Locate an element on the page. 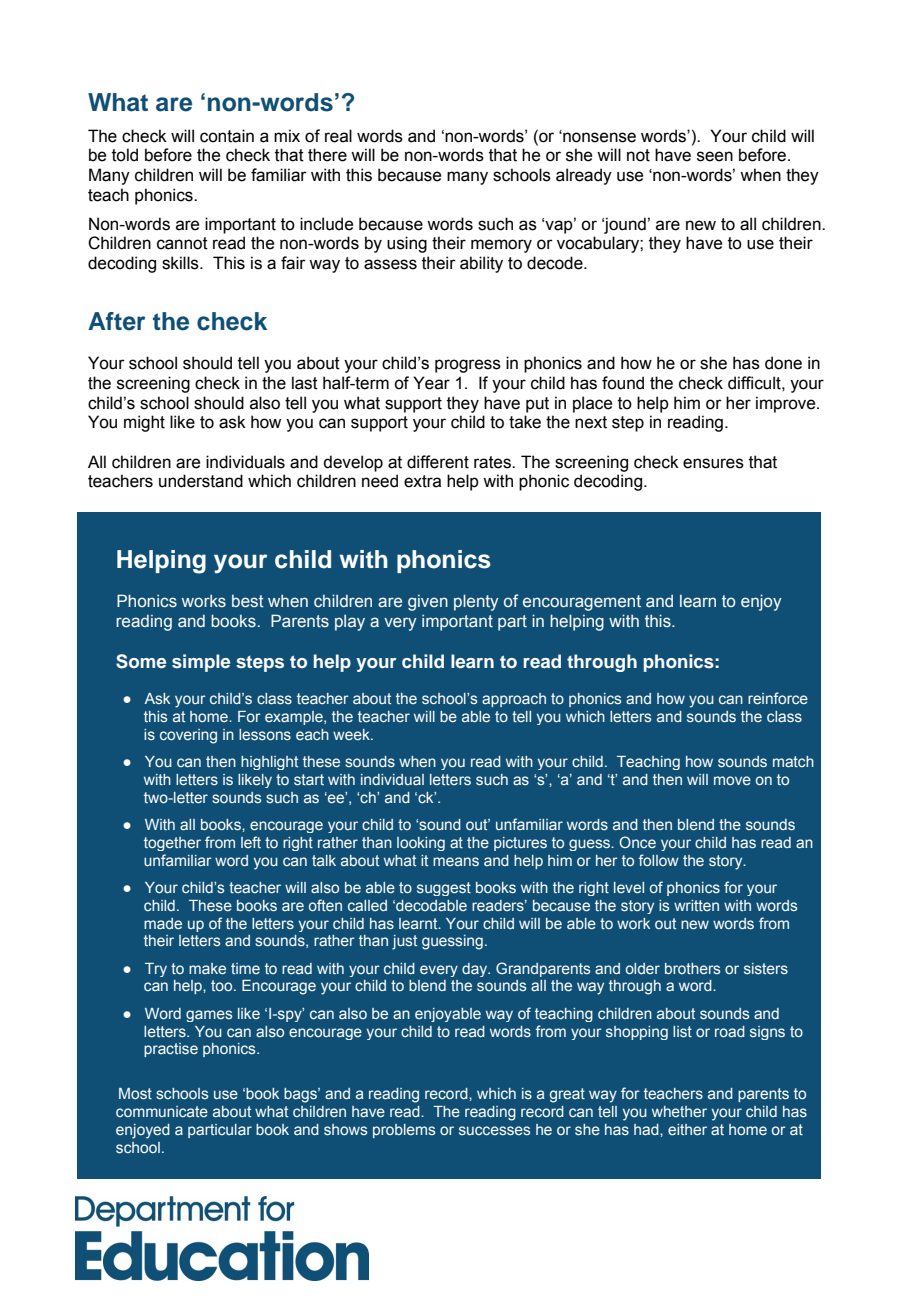 Image resolution: width=924 pixels, height=1308 pixels. communicate is located at coordinates (162, 1111).
